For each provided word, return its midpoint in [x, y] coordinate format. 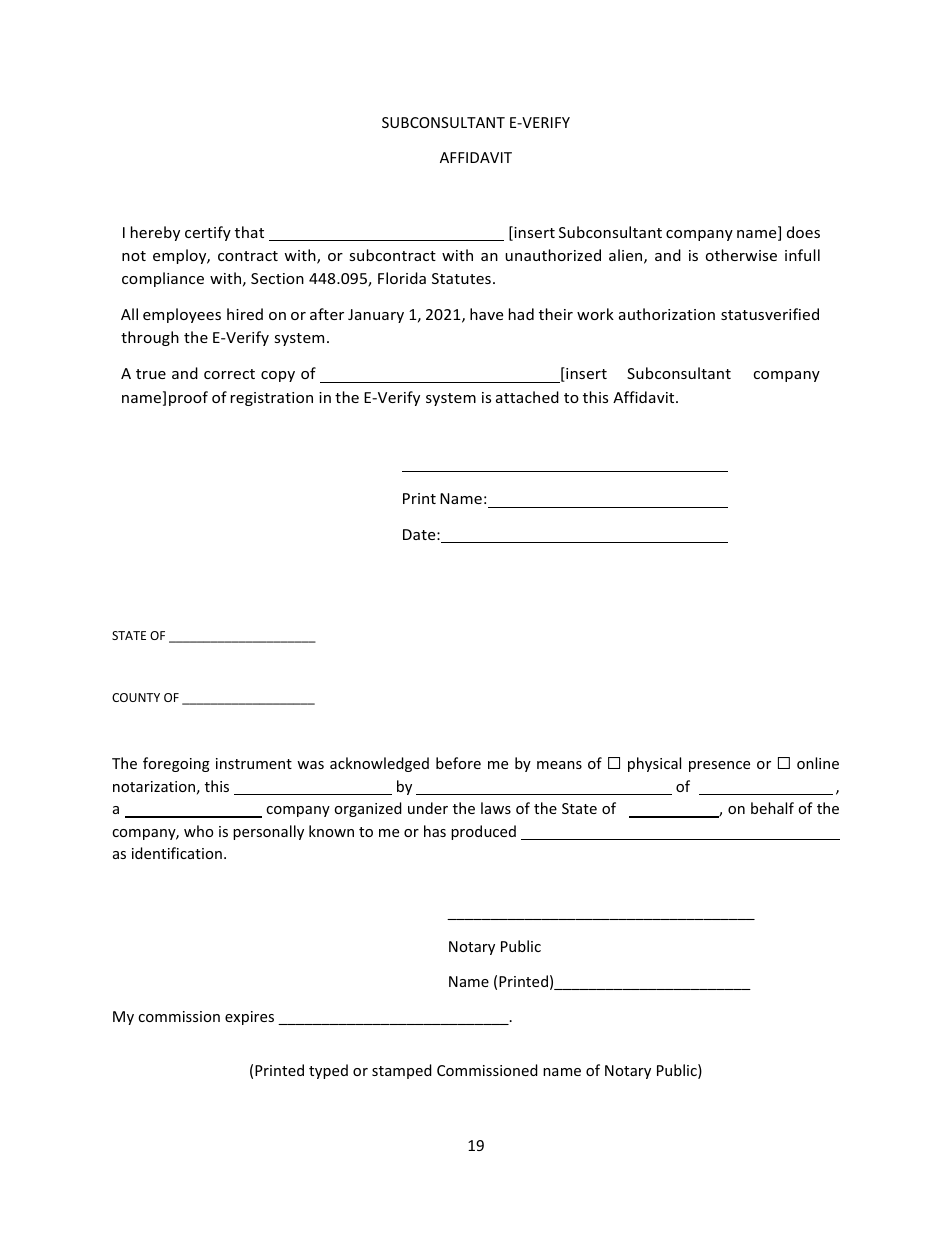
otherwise [741, 255]
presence [719, 766]
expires [249, 1018]
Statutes [461, 278]
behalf [772, 808]
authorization [667, 314]
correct [229, 374]
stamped [402, 1071]
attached [527, 397]
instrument [254, 763]
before [458, 763]
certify [208, 233]
